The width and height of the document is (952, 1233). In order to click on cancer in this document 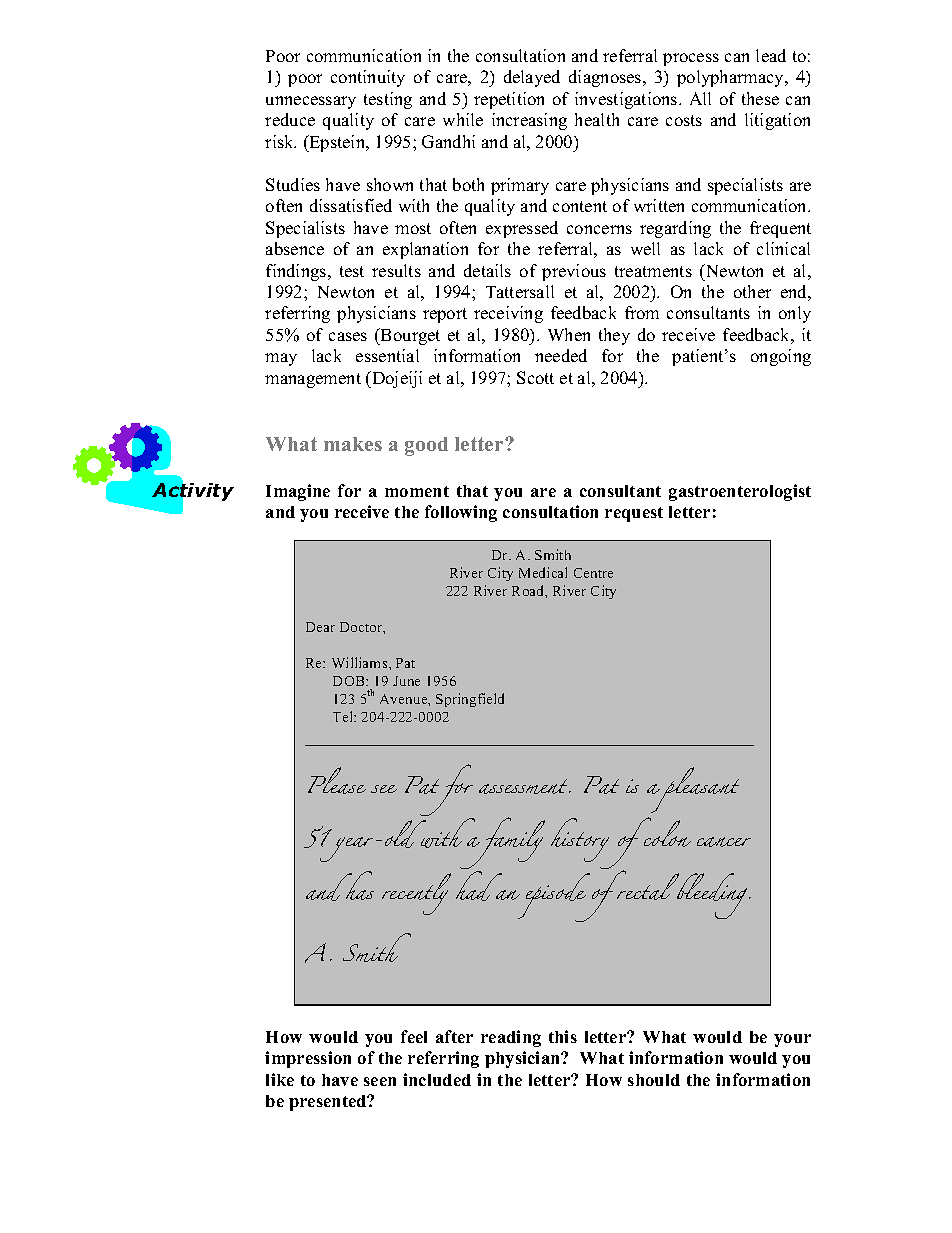, I will do `click(724, 842)`.
